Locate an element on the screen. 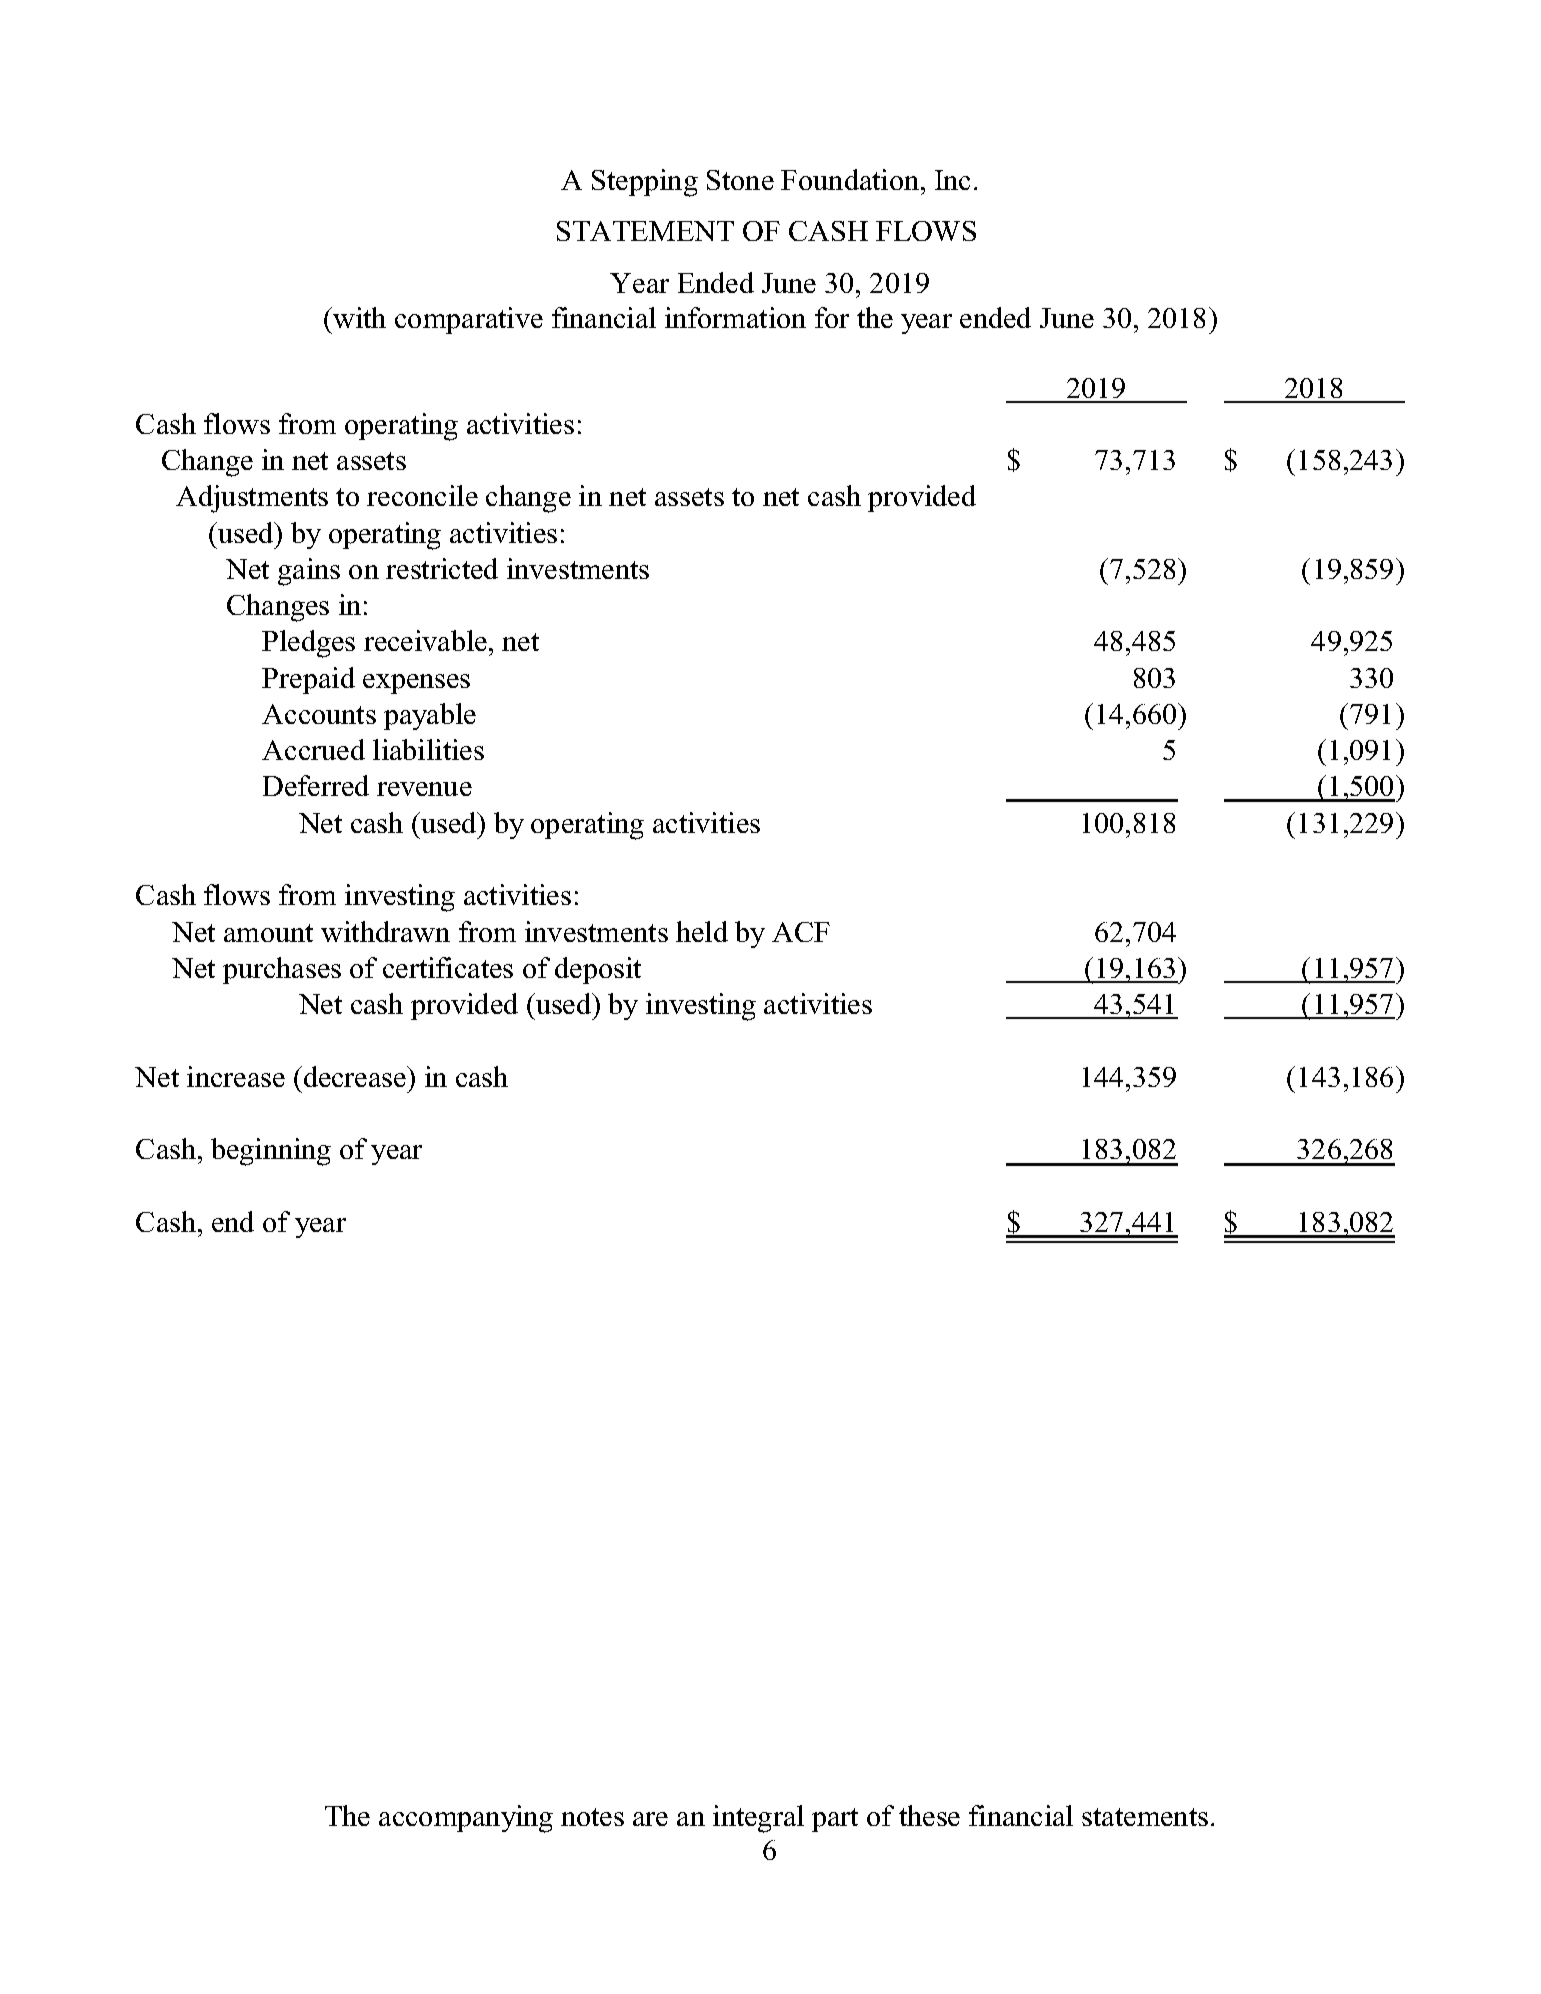  part is located at coordinates (835, 1820).
